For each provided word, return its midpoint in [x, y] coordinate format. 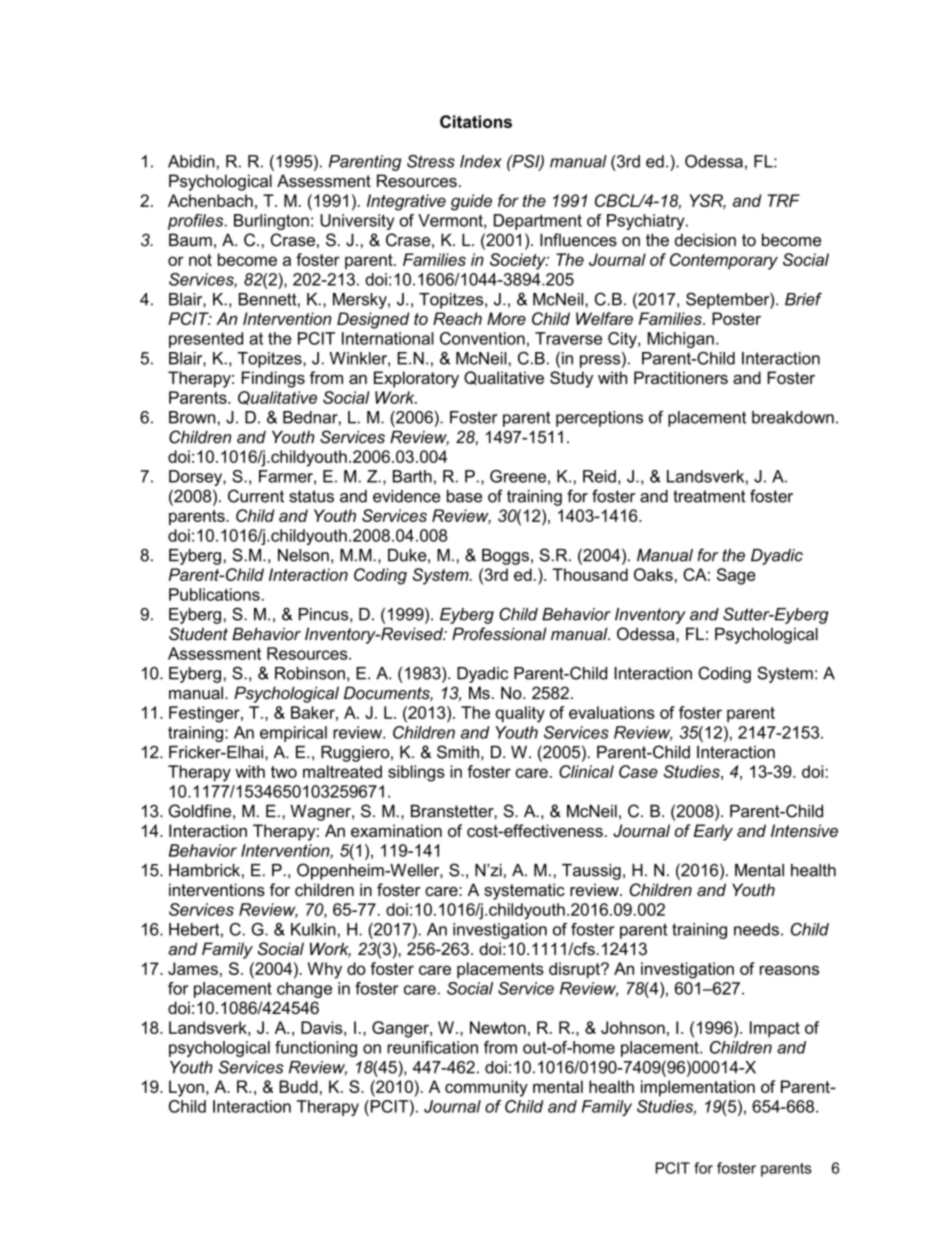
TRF [783, 200]
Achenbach [210, 200]
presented [206, 340]
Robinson [310, 673]
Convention [482, 338]
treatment [709, 496]
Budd [298, 1086]
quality [520, 714]
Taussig [591, 872]
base [464, 496]
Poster [736, 318]
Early [713, 832]
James [193, 968]
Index [481, 161]
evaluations [612, 712]
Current [256, 496]
